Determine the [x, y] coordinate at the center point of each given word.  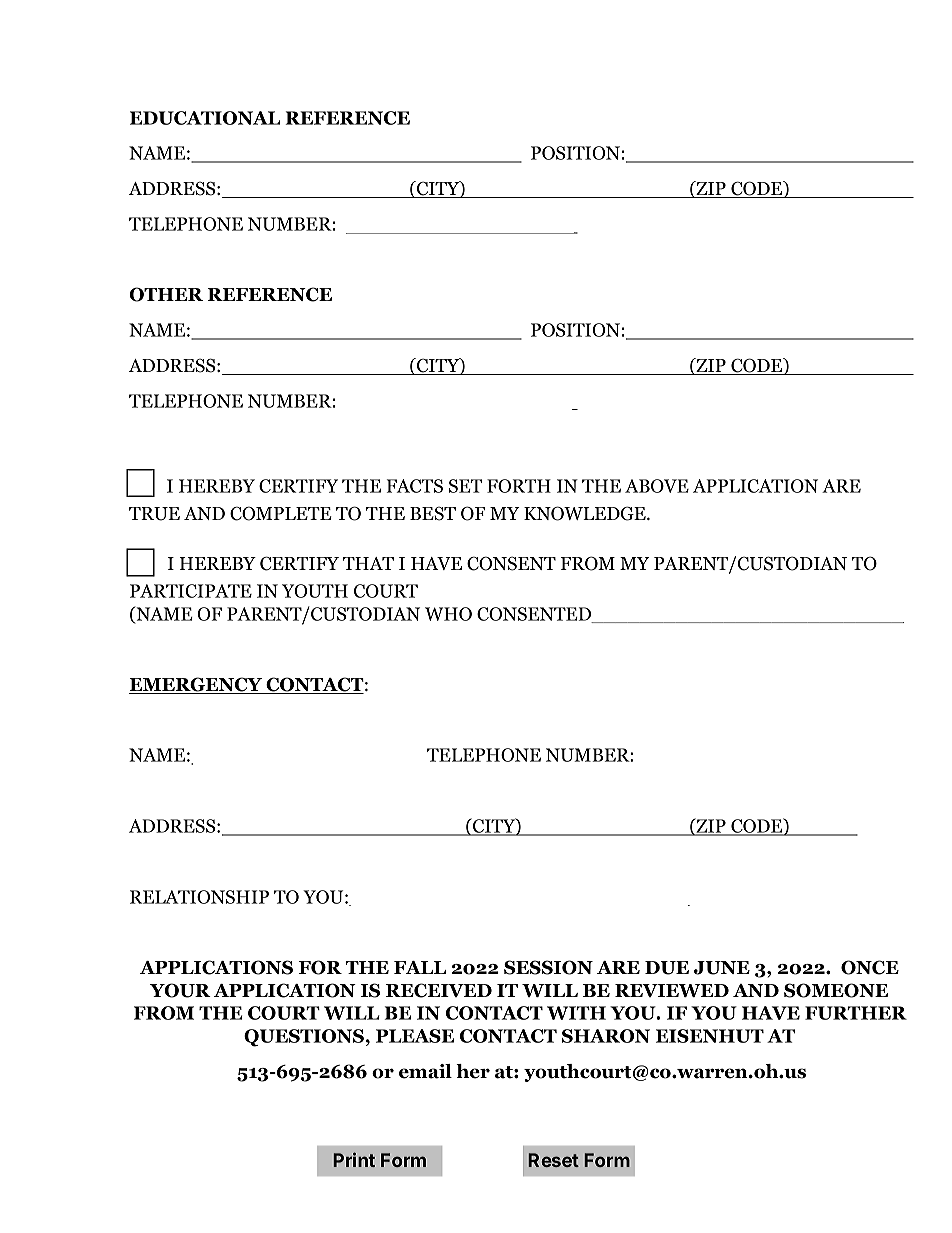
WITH [576, 1013]
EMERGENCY [196, 685]
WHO [448, 614]
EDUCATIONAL [205, 118]
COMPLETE [281, 513]
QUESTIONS [304, 1038]
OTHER [166, 294]
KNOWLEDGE [586, 513]
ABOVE [657, 486]
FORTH [519, 486]
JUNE [722, 968]
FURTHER [856, 1013]
